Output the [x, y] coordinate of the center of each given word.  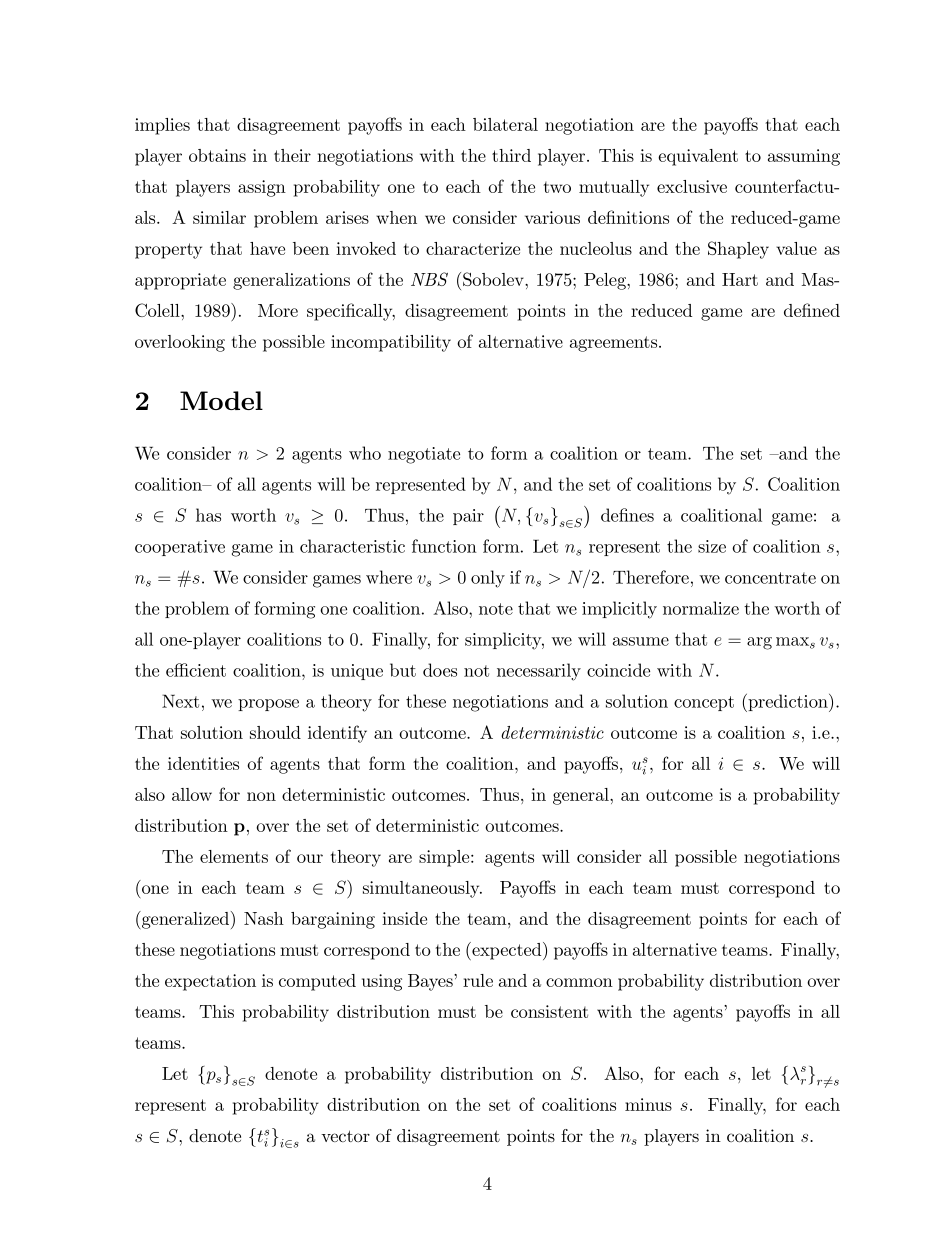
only [488, 579]
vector [345, 1136]
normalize [701, 608]
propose [268, 705]
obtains [217, 155]
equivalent [698, 157]
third [511, 155]
